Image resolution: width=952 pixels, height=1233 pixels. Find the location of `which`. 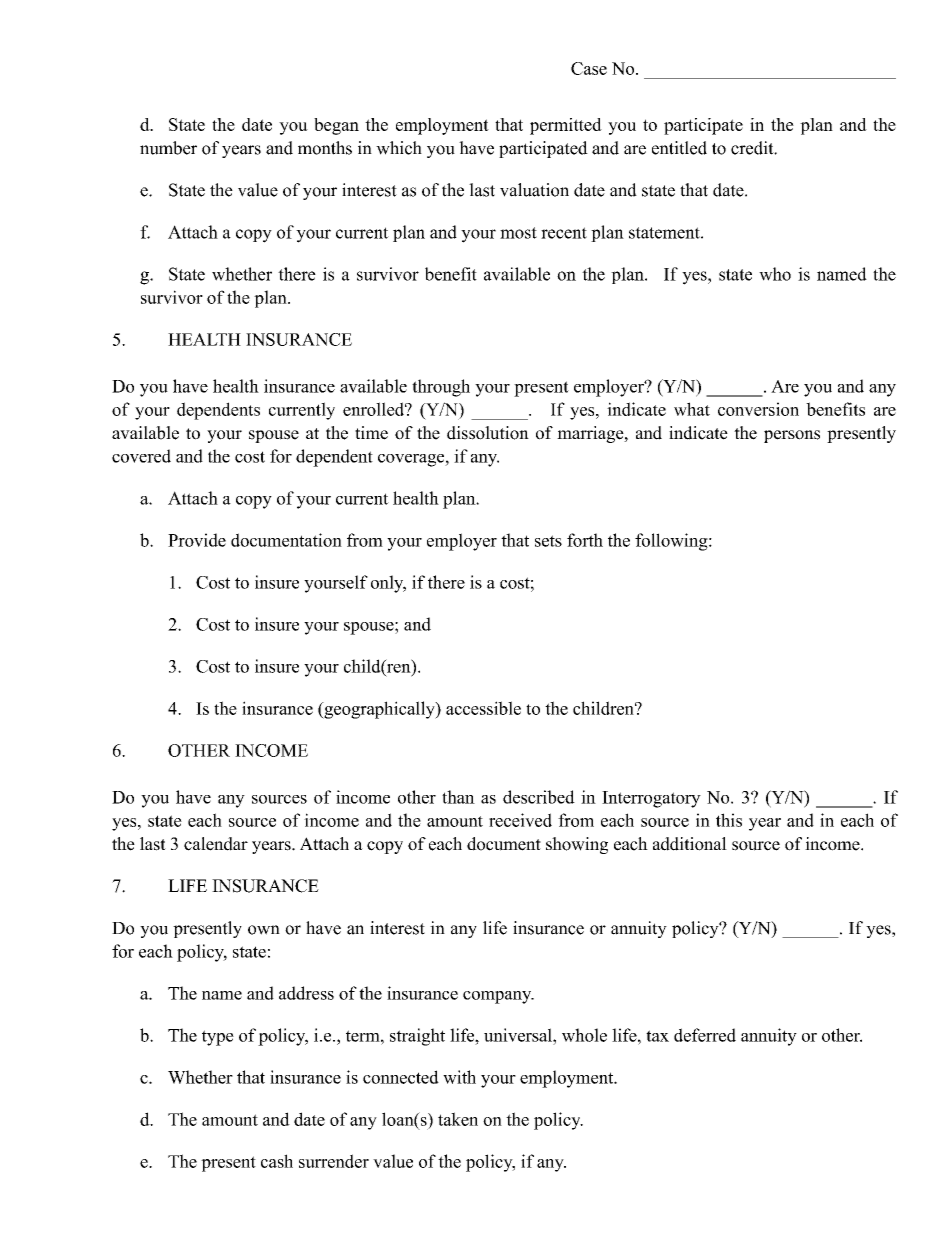

which is located at coordinates (399, 148).
